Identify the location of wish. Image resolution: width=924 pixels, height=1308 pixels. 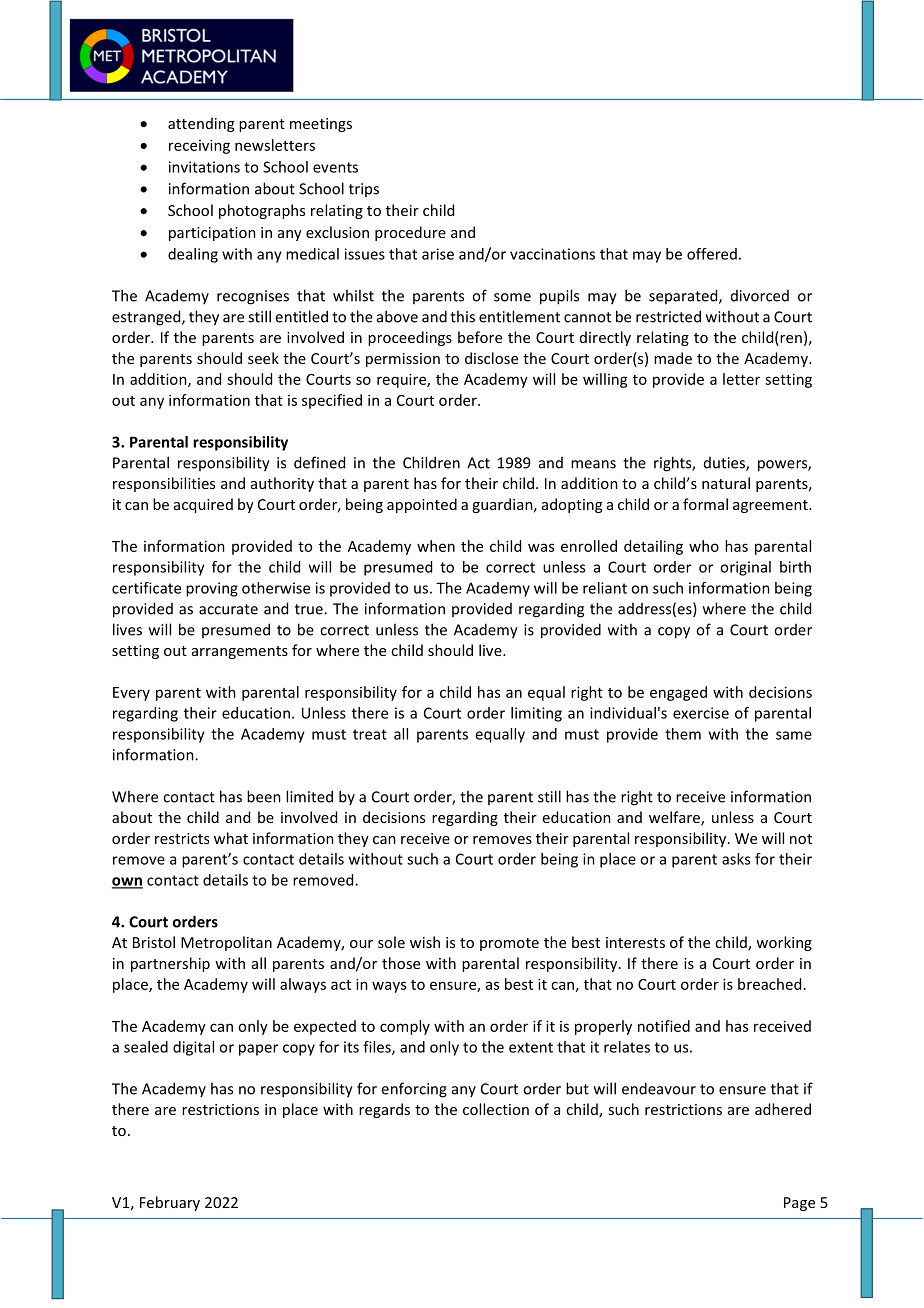
(425, 942).
